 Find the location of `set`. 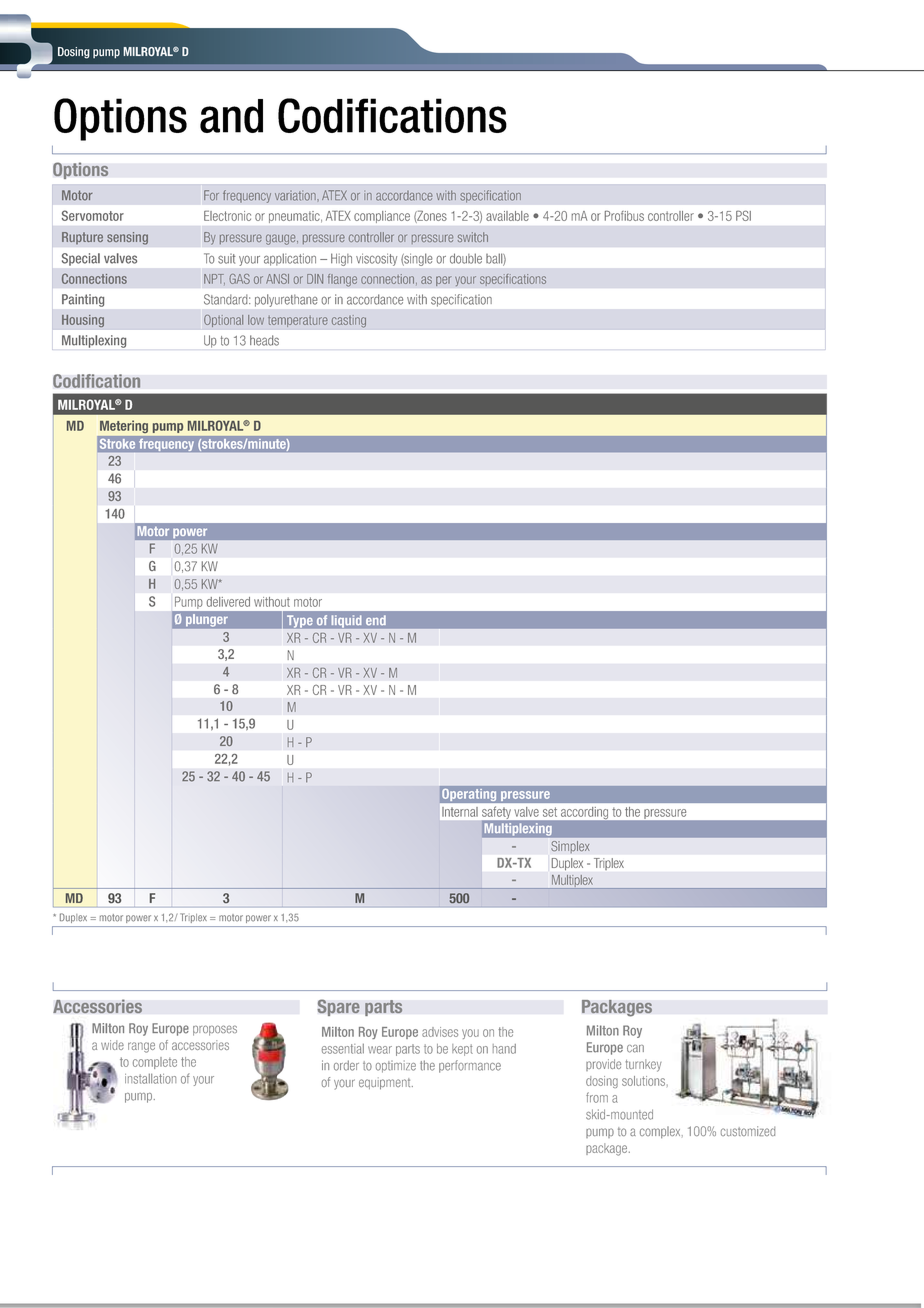

set is located at coordinates (550, 812).
